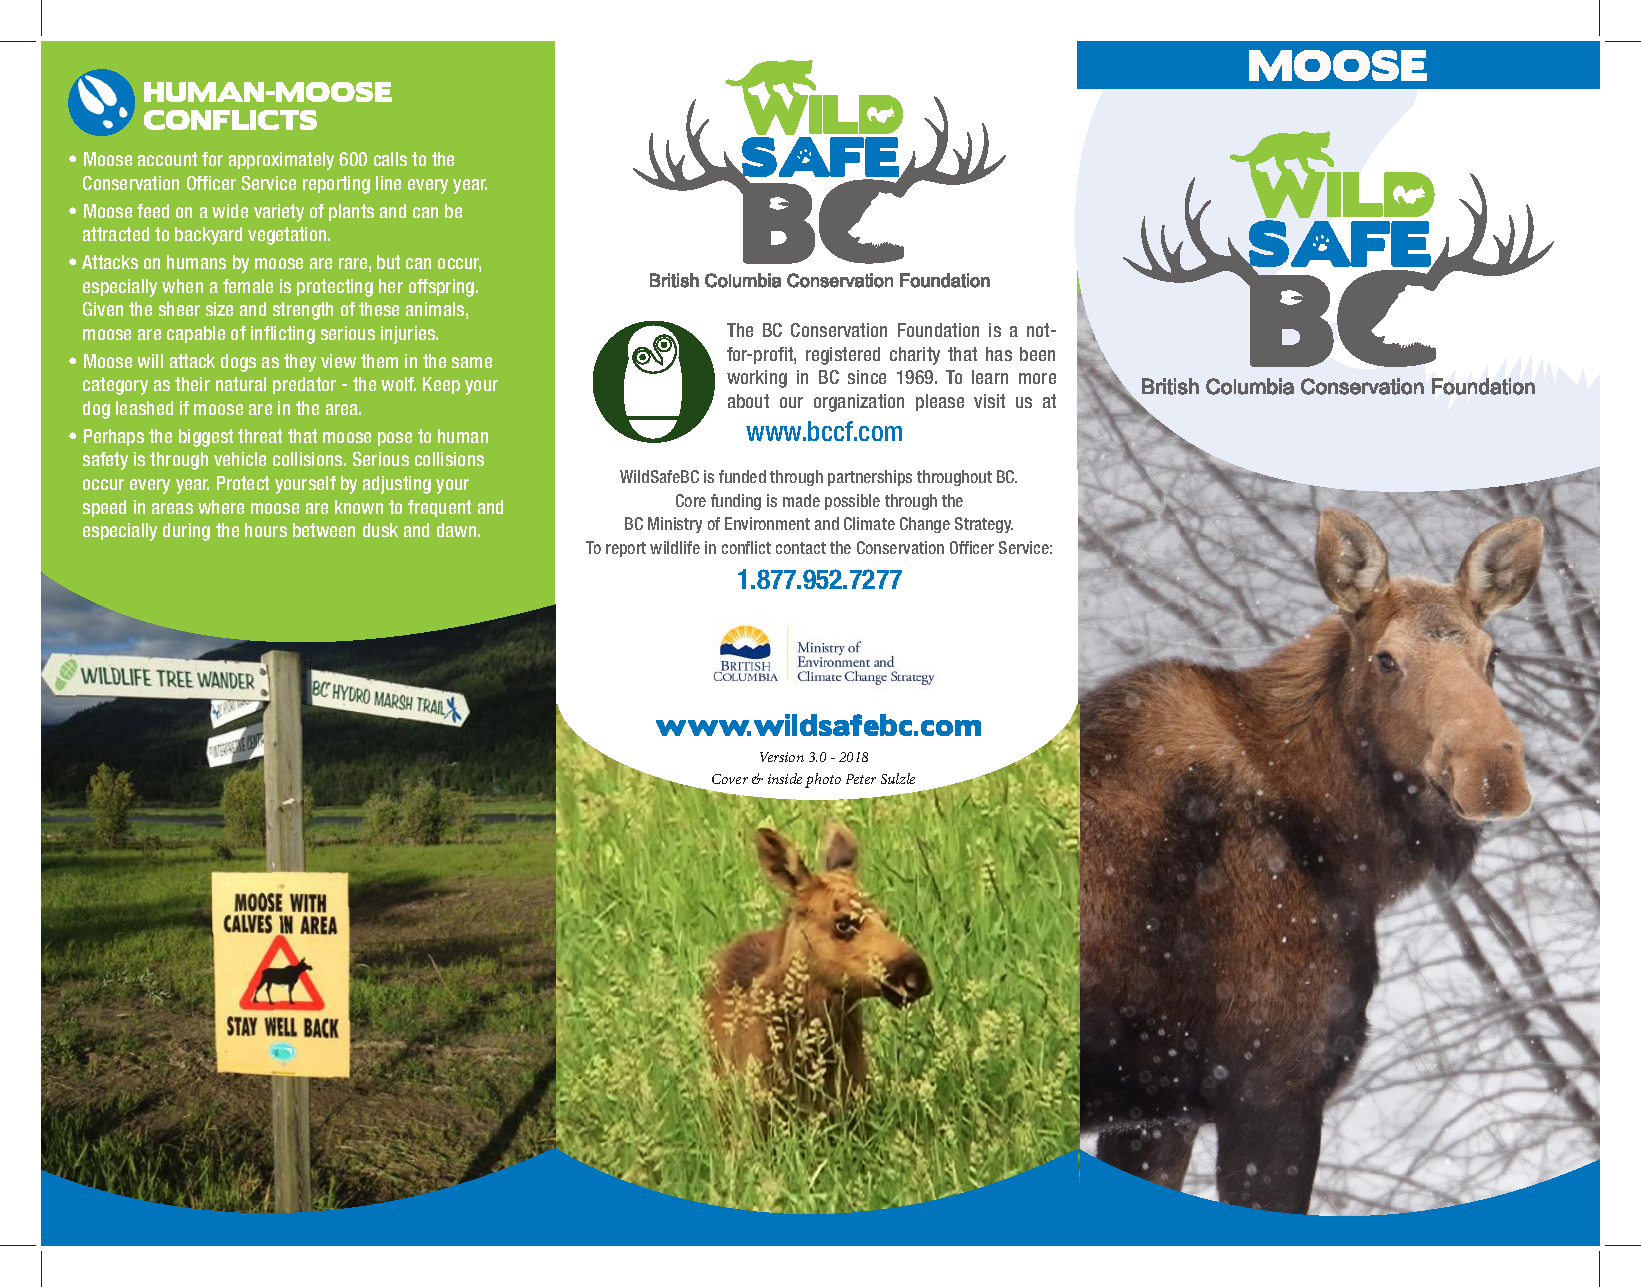 Image resolution: width=1641 pixels, height=1287 pixels. What do you see at coordinates (196, 334) in the page?
I see `capable` at bounding box center [196, 334].
